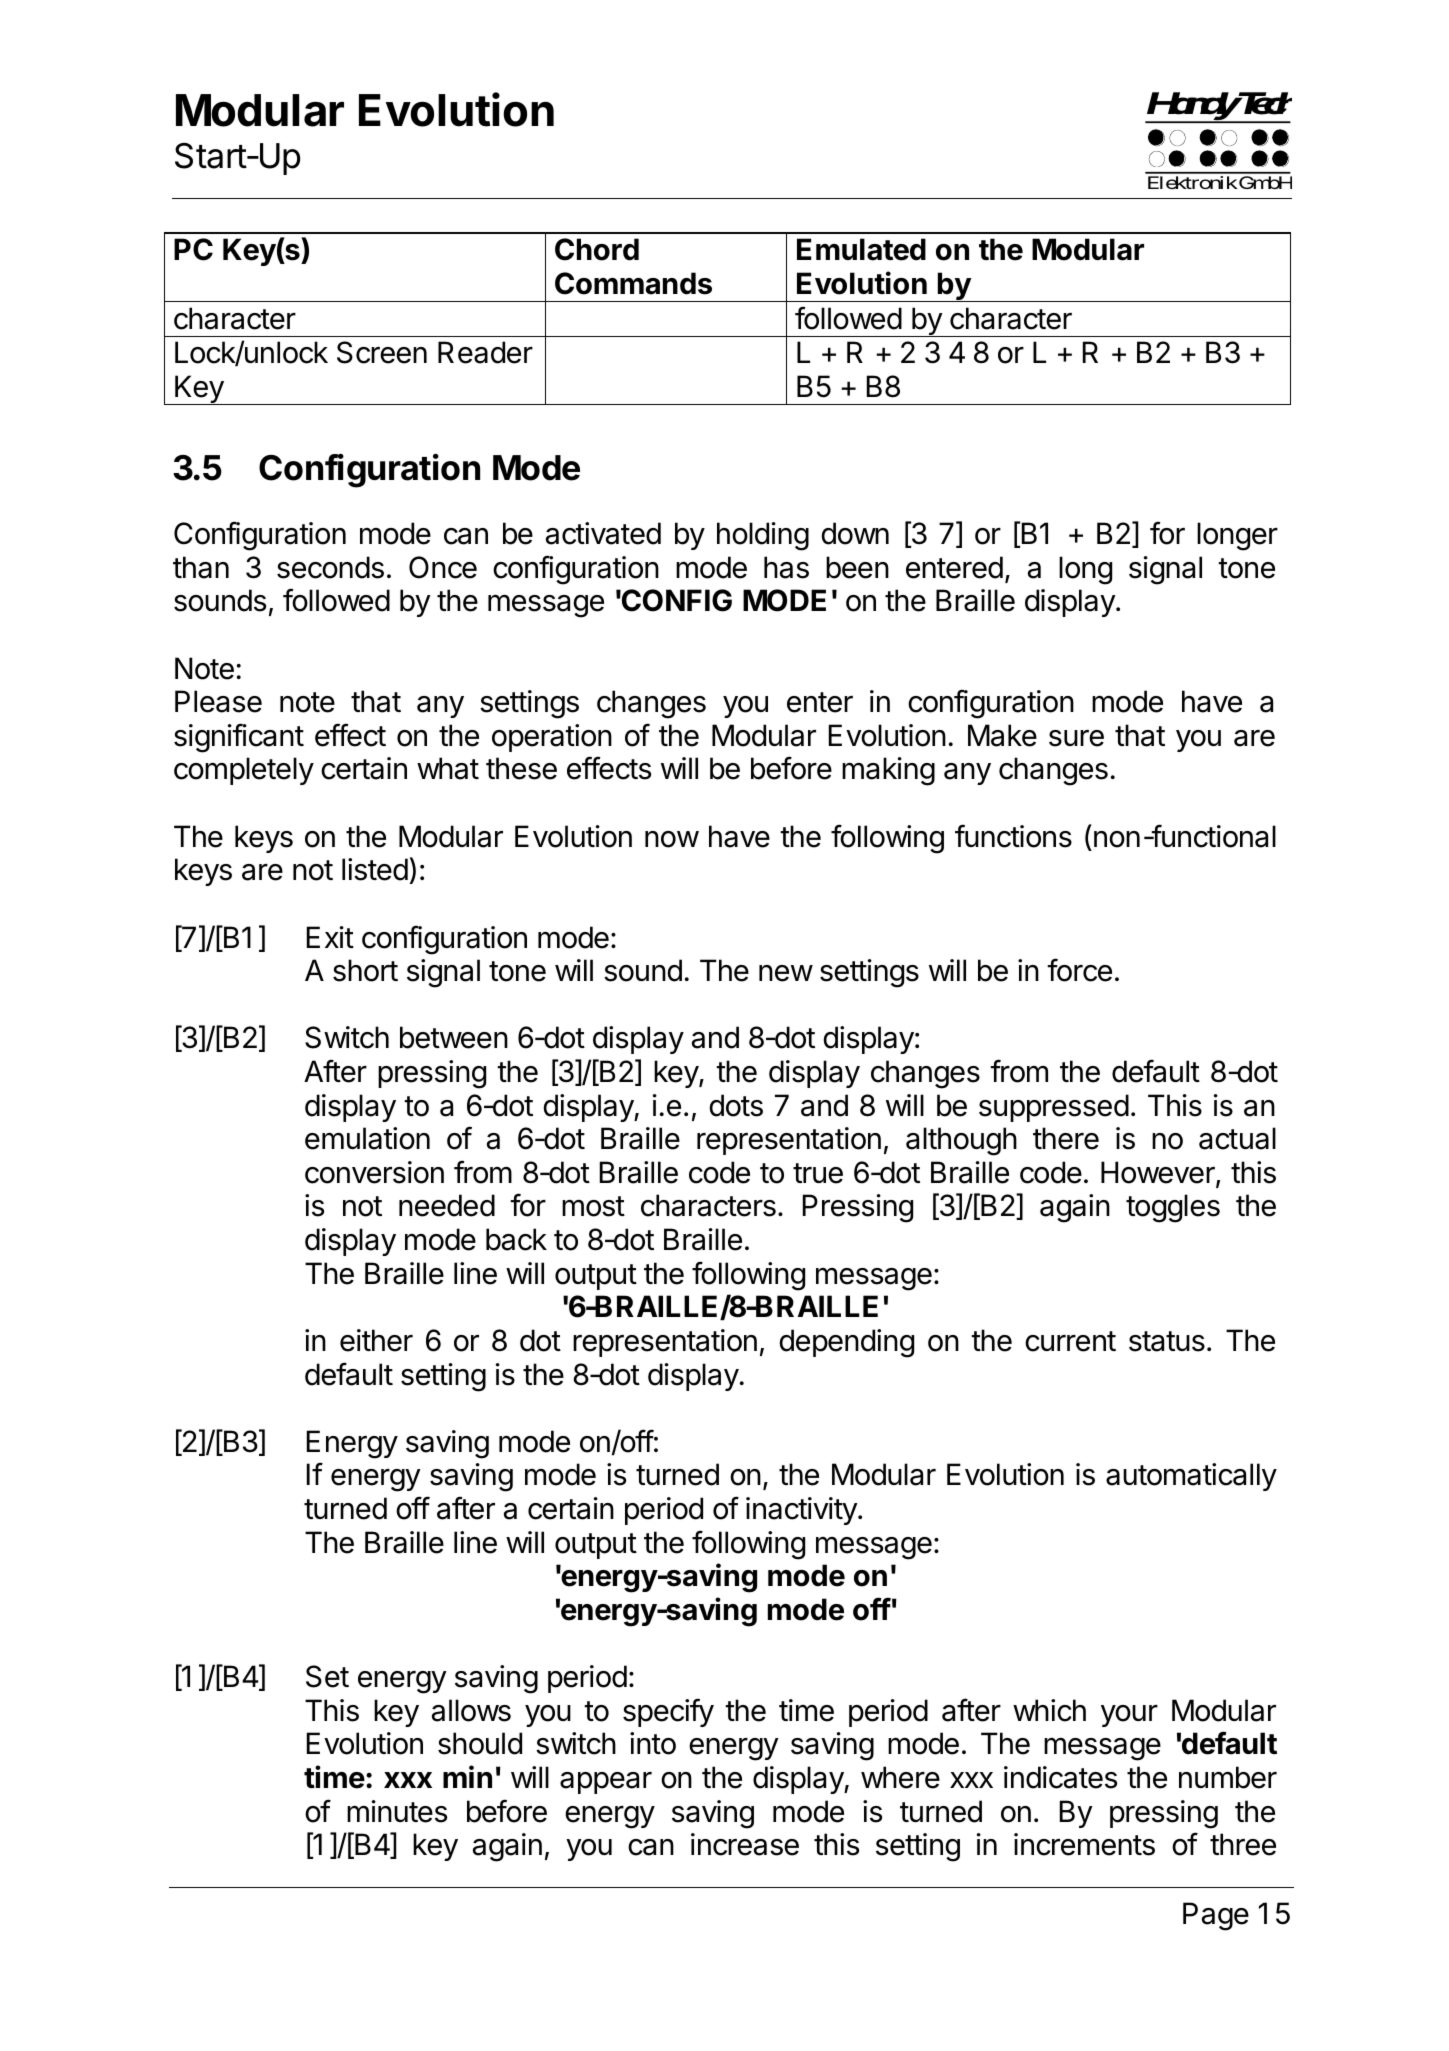  Describe the element at coordinates (1076, 738) in the document. I see `sure` at that location.
